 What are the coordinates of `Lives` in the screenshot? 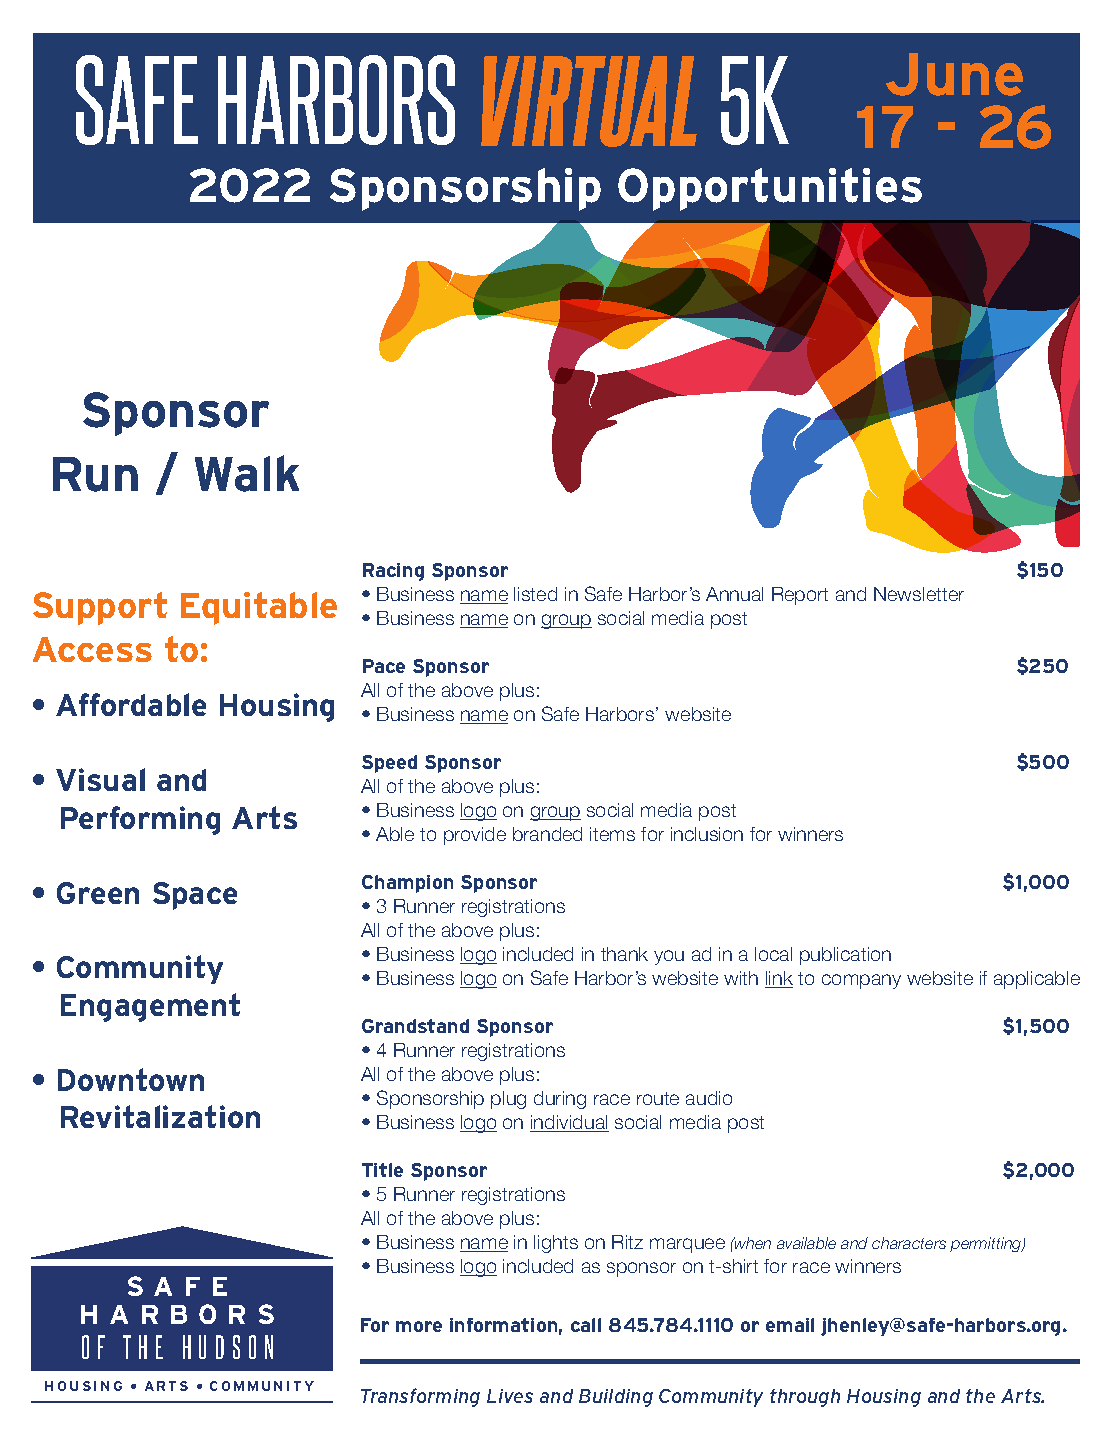 It's located at (510, 1396).
